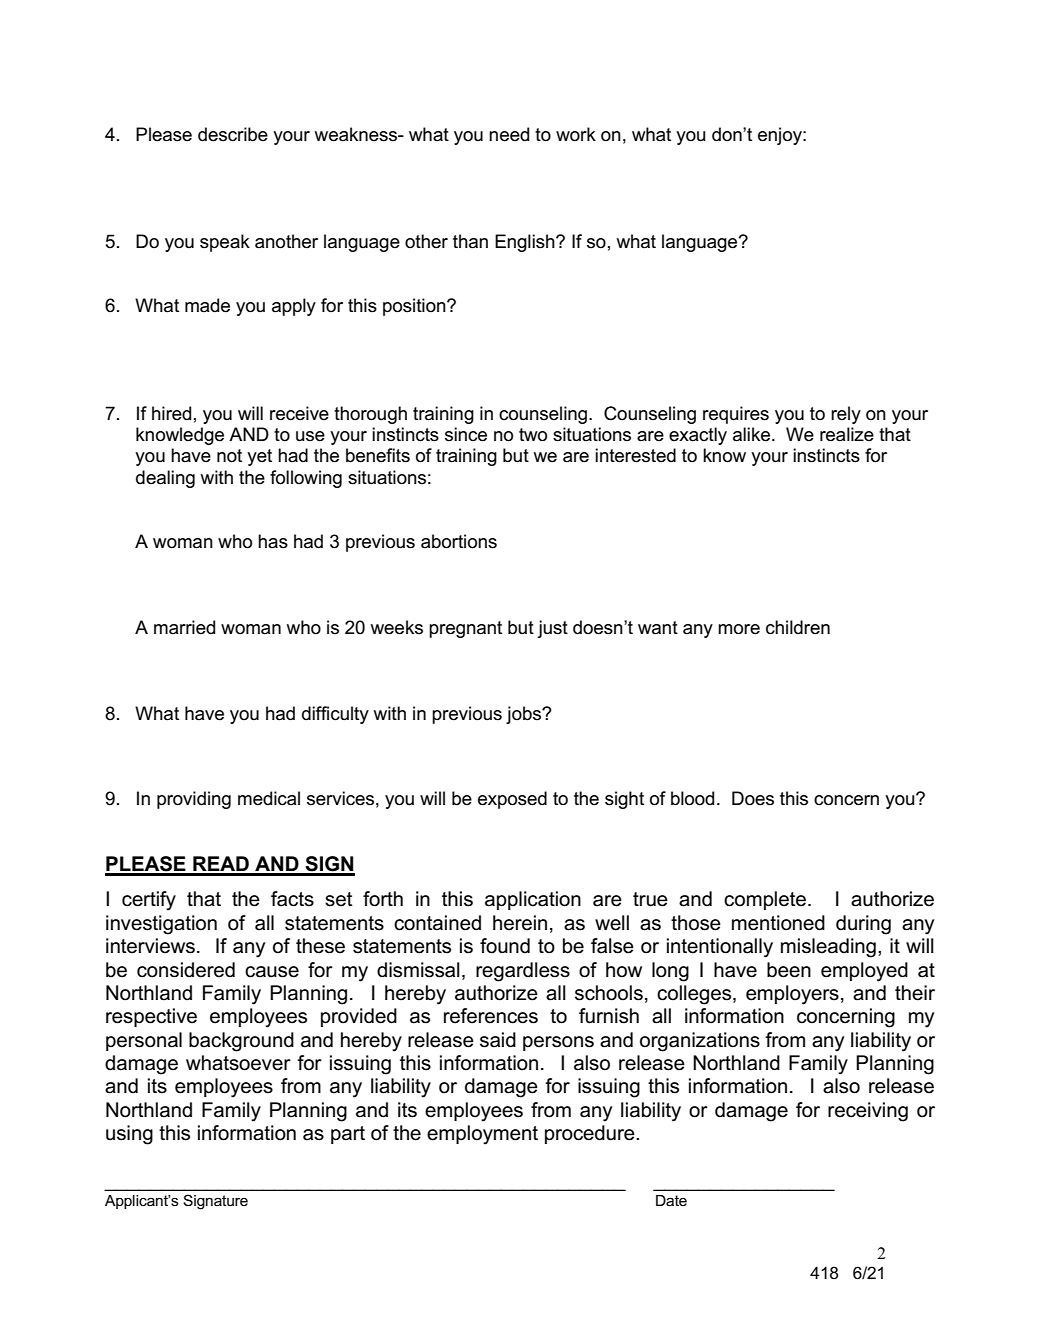  What do you see at coordinates (533, 435) in the screenshot?
I see `two` at bounding box center [533, 435].
